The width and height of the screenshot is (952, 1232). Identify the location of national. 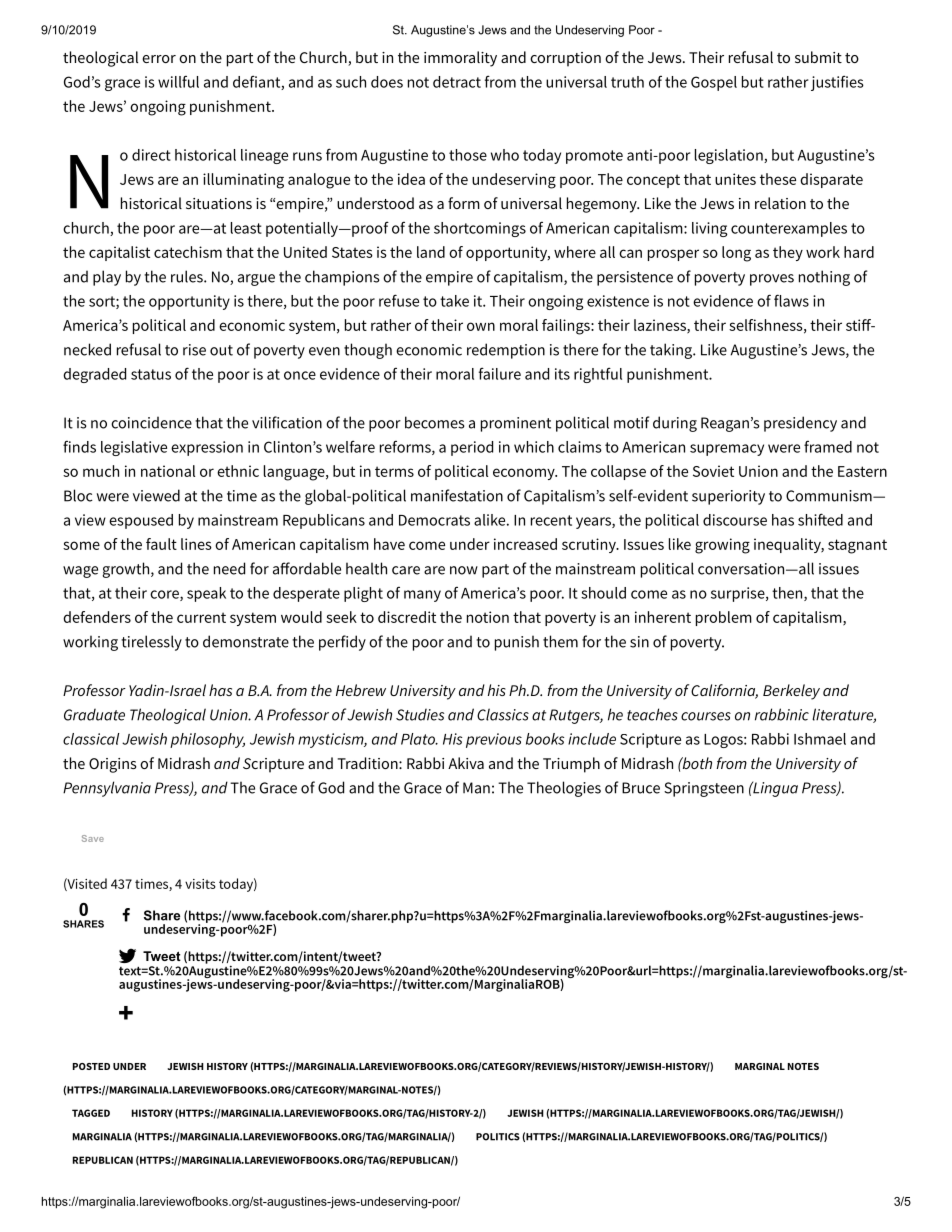
(168, 471).
